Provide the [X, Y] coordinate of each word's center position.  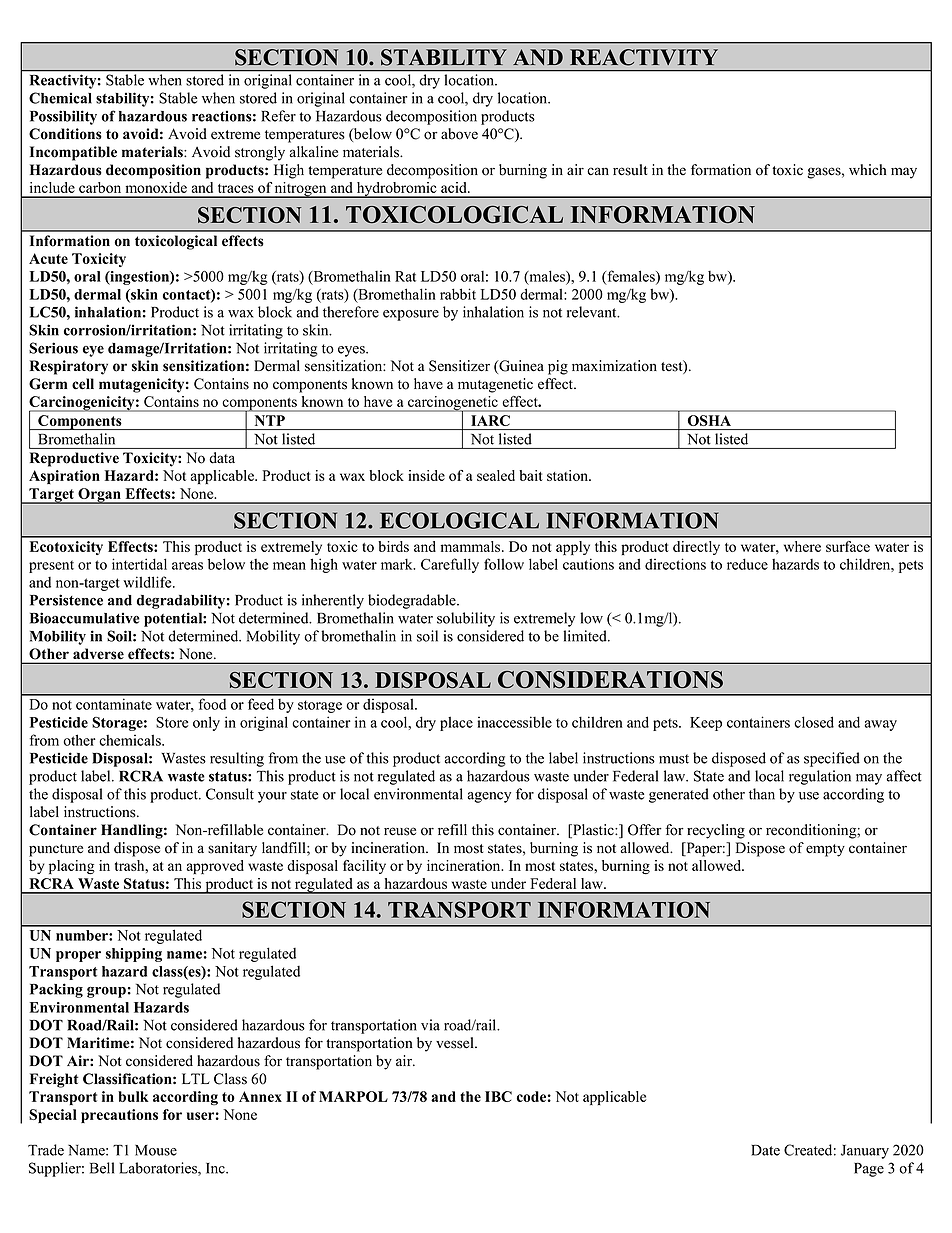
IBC [498, 1096]
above [459, 134]
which [867, 170]
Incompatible [73, 153]
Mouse [156, 1150]
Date [765, 1150]
